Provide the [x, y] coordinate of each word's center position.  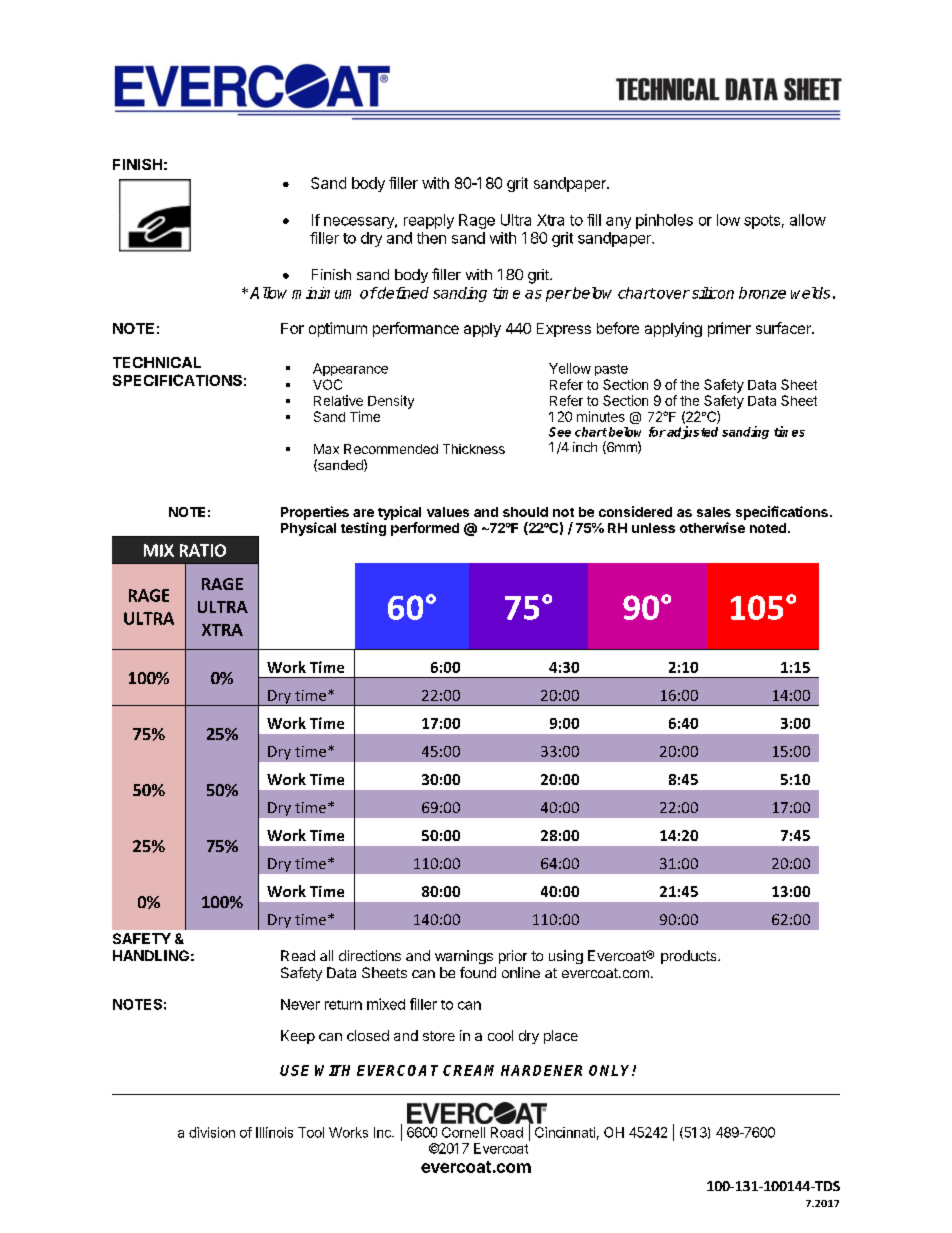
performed [425, 529]
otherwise [712, 527]
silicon [713, 293]
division [212, 1132]
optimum [338, 329]
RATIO [203, 550]
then [431, 238]
